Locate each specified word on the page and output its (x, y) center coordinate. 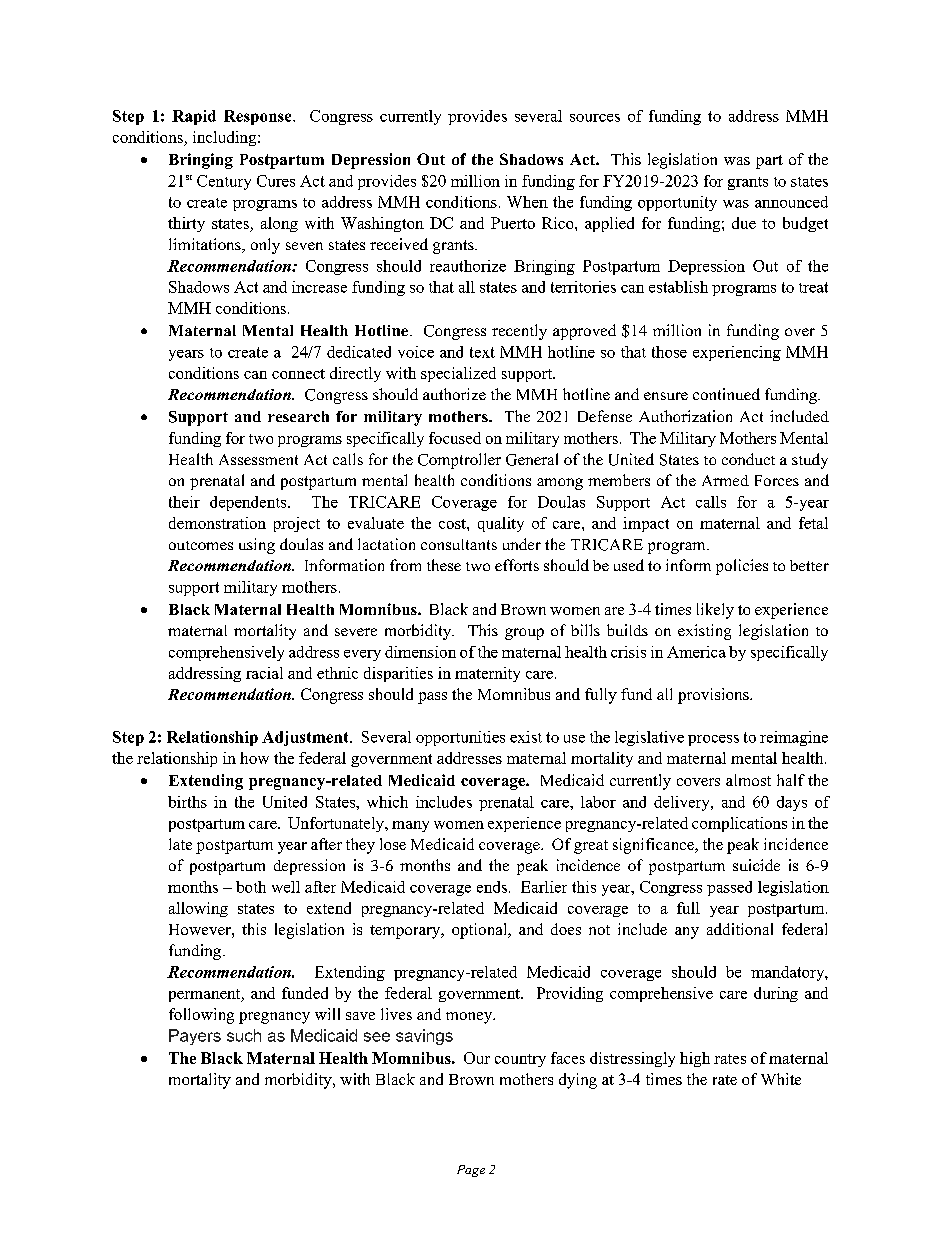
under (522, 544)
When (527, 202)
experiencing (737, 353)
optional (481, 931)
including (226, 138)
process (713, 740)
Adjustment (306, 738)
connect (298, 374)
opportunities (460, 738)
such (244, 1035)
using (257, 546)
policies (742, 567)
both (251, 887)
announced (791, 202)
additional (740, 929)
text (482, 352)
